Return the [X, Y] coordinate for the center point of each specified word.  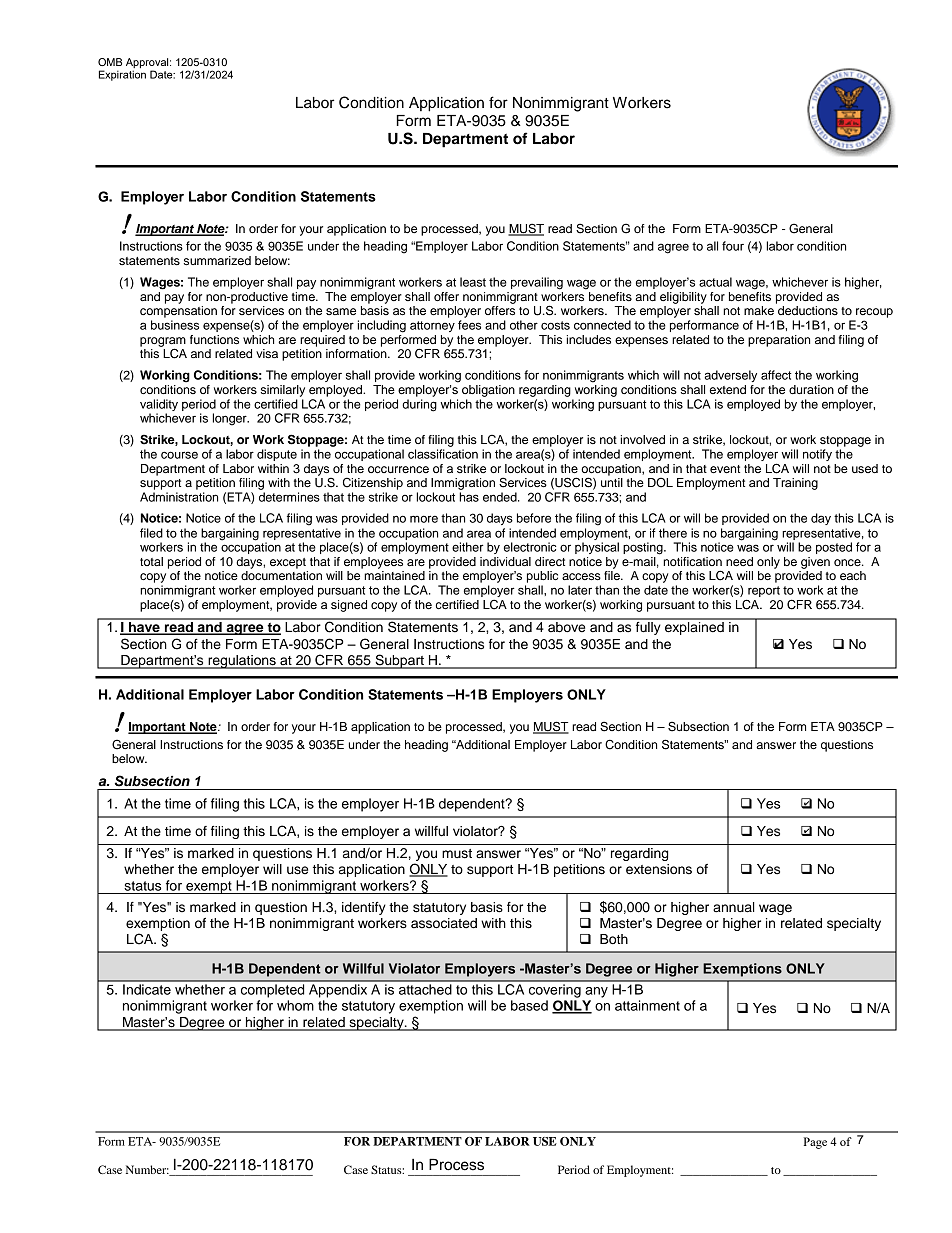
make [759, 310]
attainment [647, 1005]
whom [295, 1005]
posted [834, 548]
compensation [178, 312]
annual [734, 907]
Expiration [122, 75]
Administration [179, 497]
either [468, 547]
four [733, 246]
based [529, 1005]
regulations [242, 662]
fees [469, 325]
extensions [659, 869]
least [473, 282]
